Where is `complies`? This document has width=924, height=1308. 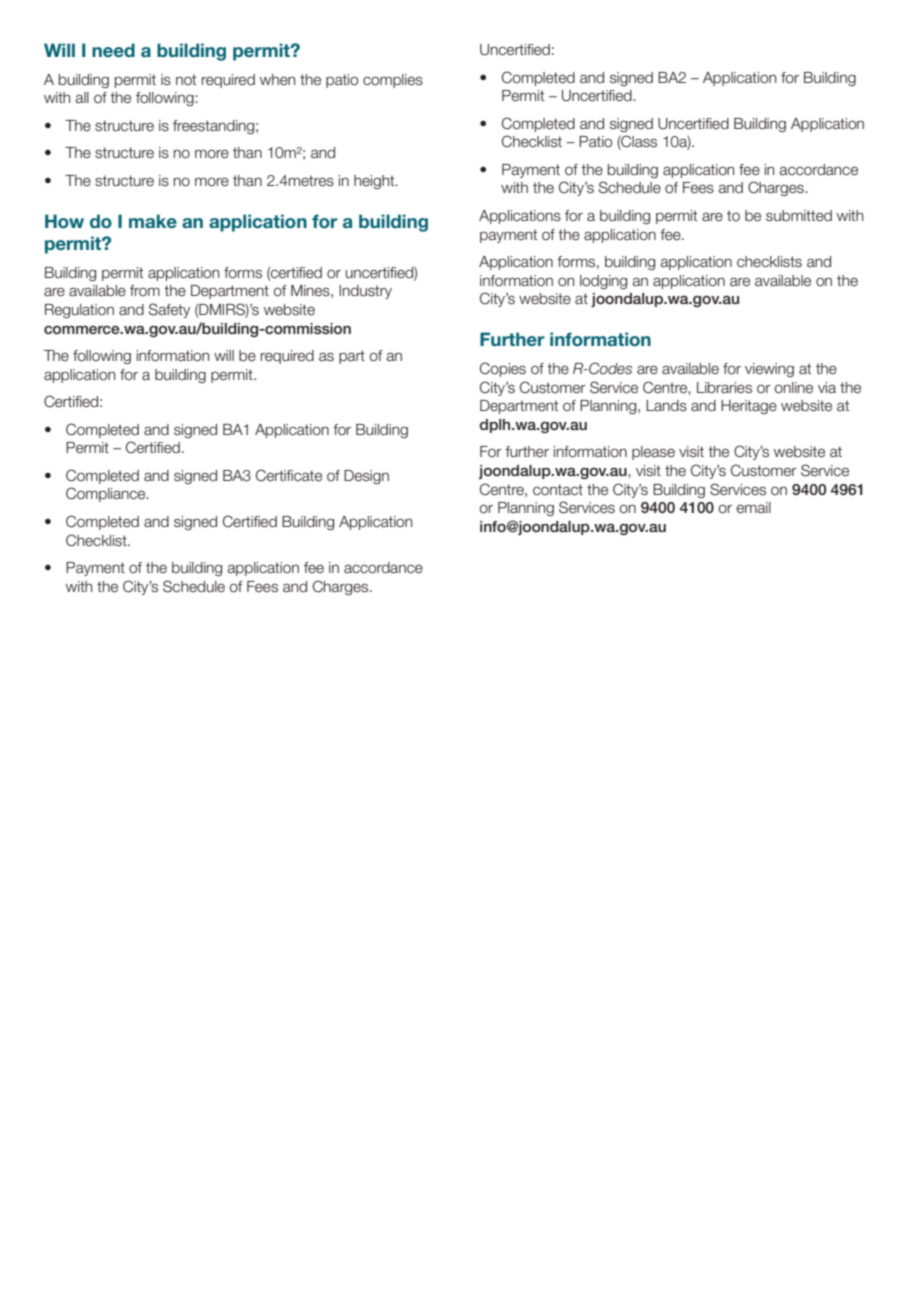 complies is located at coordinates (393, 81).
